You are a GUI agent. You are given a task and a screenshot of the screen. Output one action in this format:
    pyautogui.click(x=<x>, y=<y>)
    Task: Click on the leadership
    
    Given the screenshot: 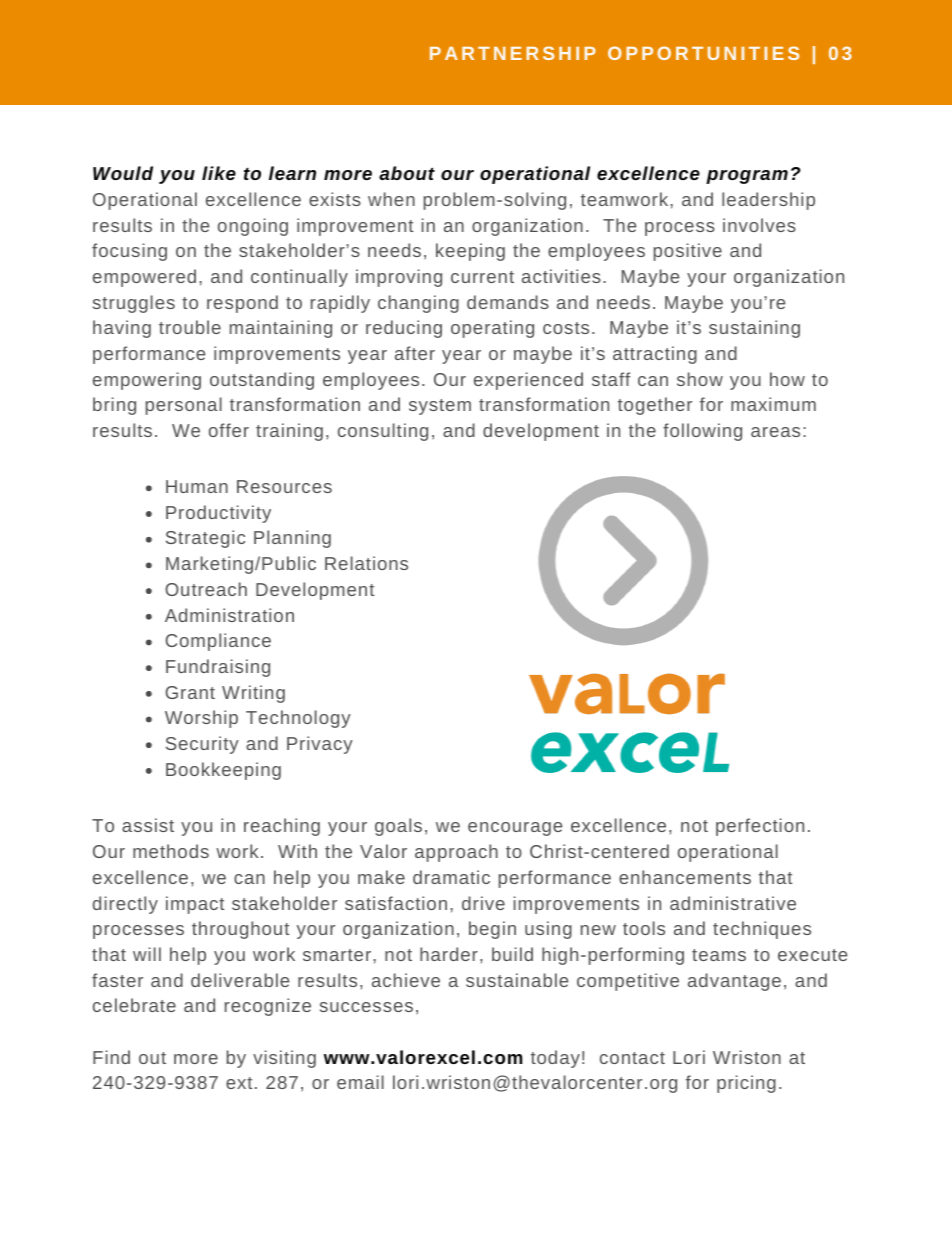 What is the action you would take?
    pyautogui.click(x=768, y=201)
